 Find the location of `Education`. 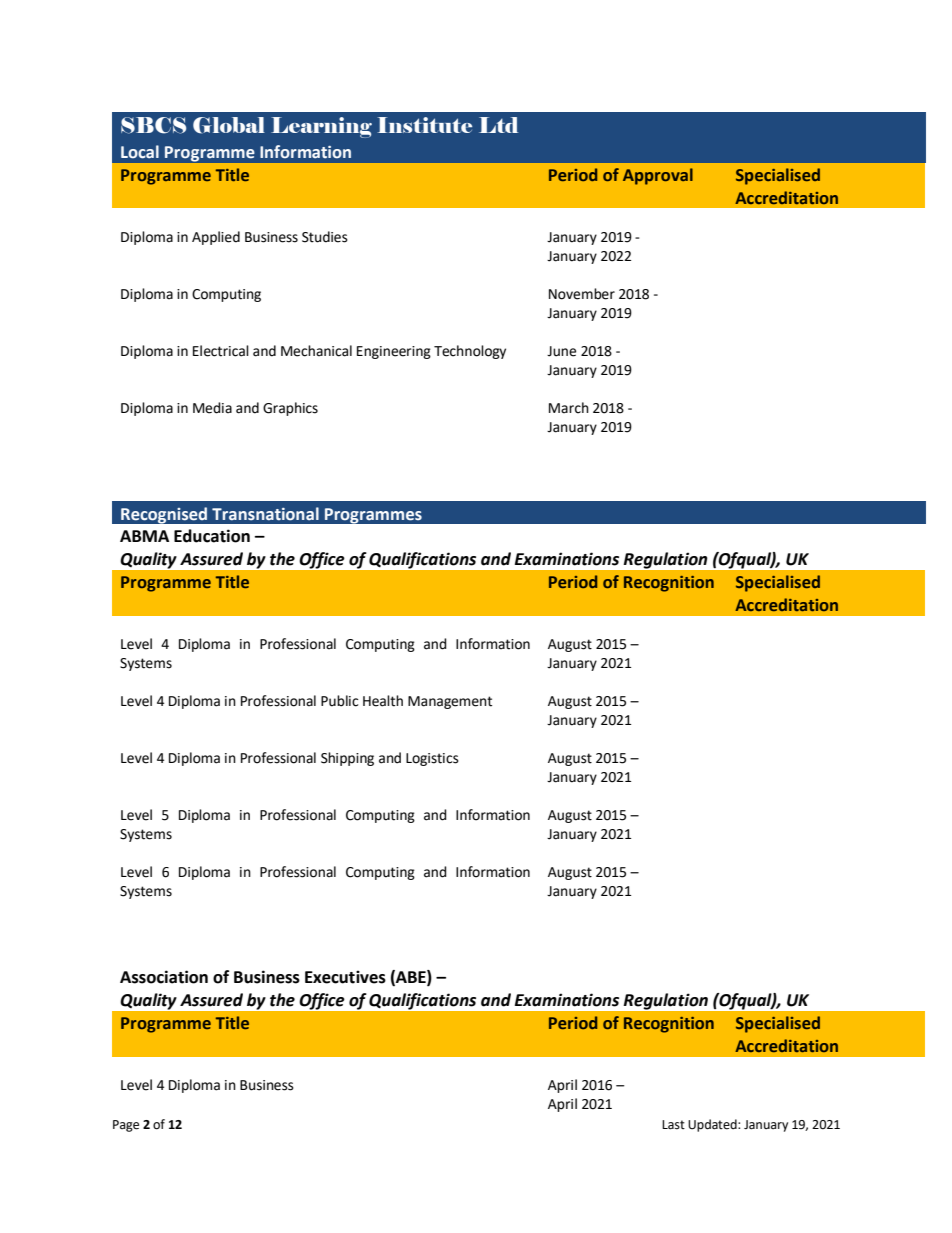

Education is located at coordinates (212, 536).
